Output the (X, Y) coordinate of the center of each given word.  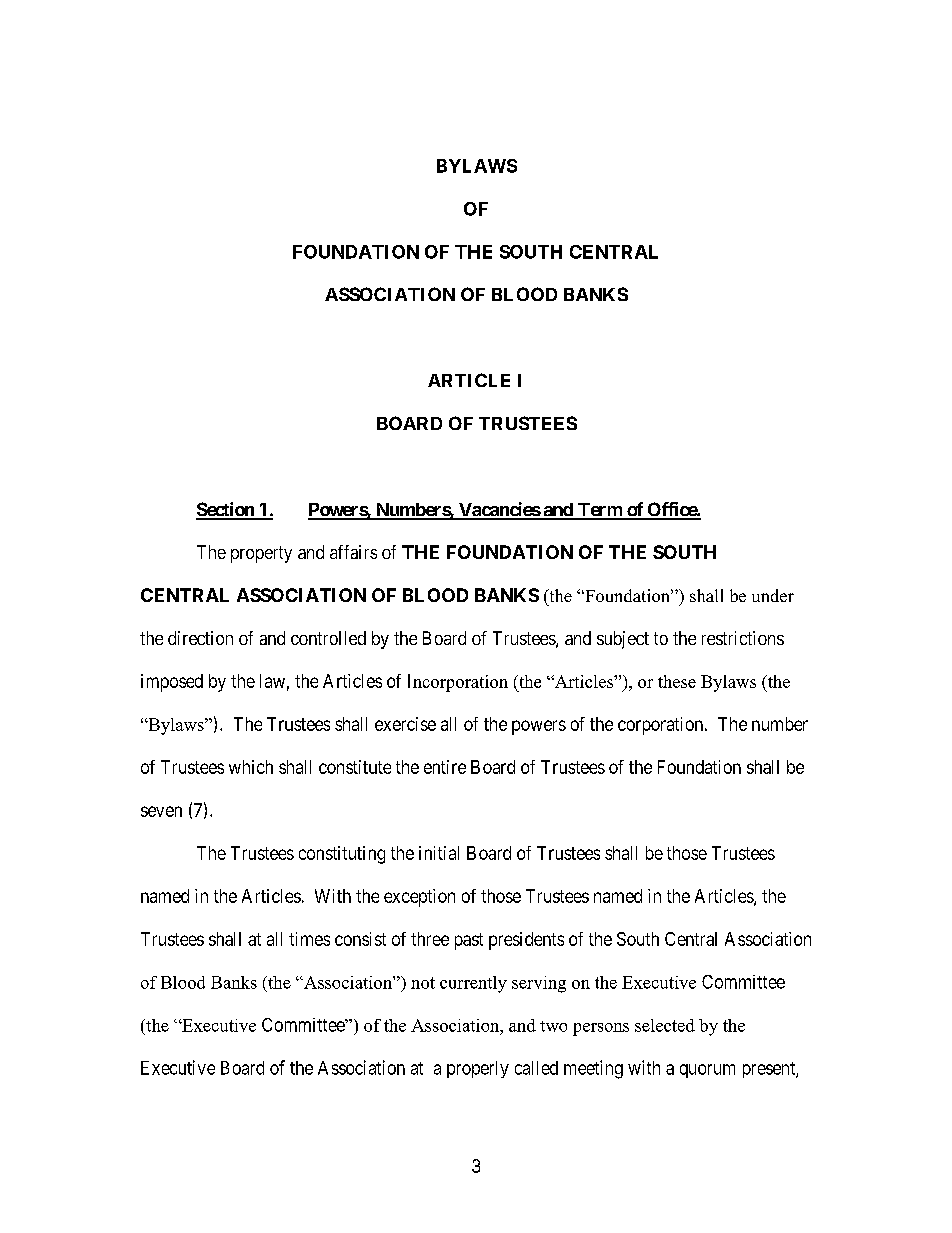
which (251, 767)
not (423, 983)
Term (600, 511)
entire (445, 767)
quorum (707, 1071)
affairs (353, 552)
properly (478, 1069)
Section (226, 510)
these (677, 681)
